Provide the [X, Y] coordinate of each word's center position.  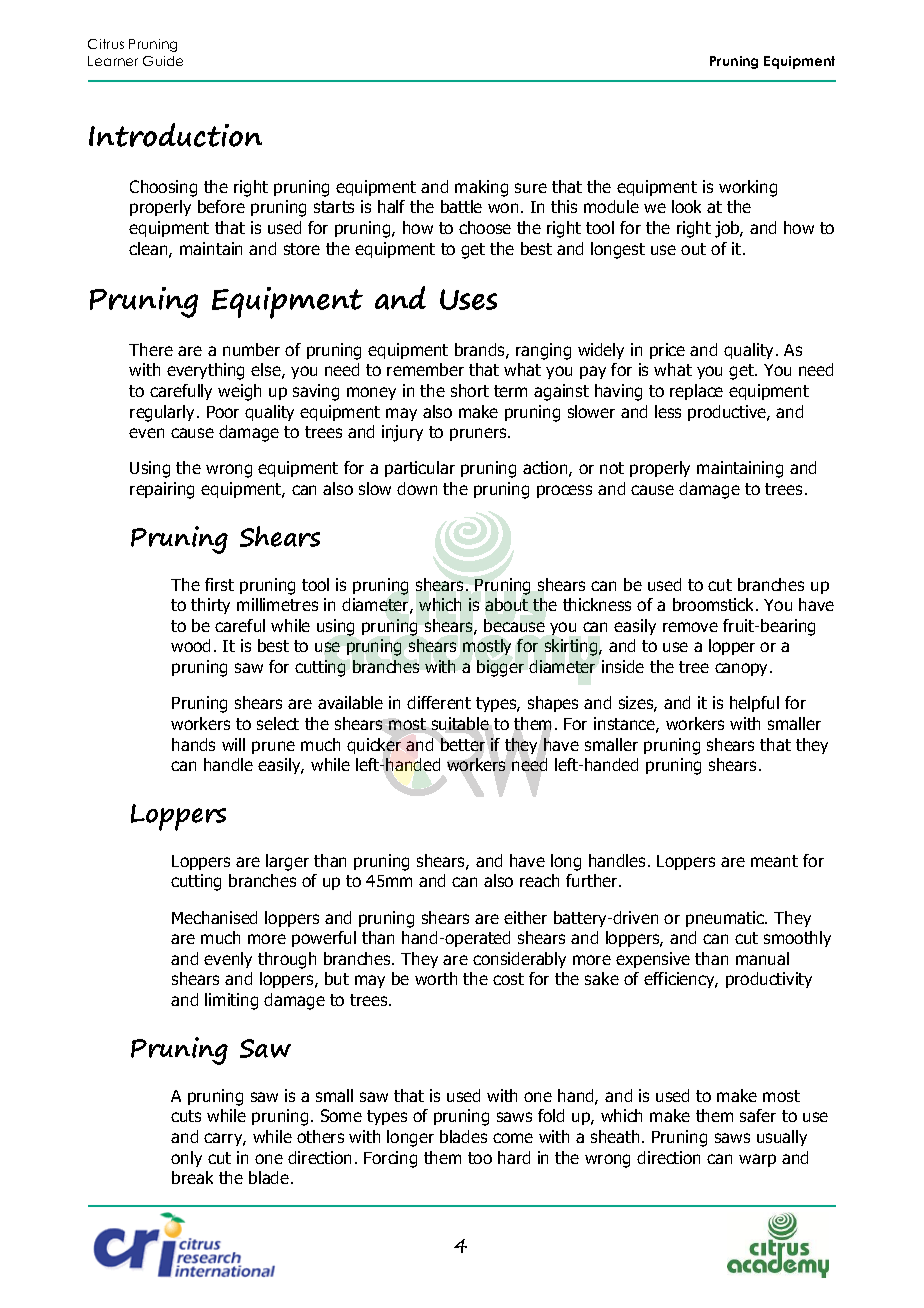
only [186, 1159]
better [463, 744]
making [481, 188]
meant [774, 861]
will [233, 744]
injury [402, 433]
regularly [164, 413]
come [513, 1138]
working [748, 188]
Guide [163, 61]
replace [696, 392]
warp [757, 1160]
